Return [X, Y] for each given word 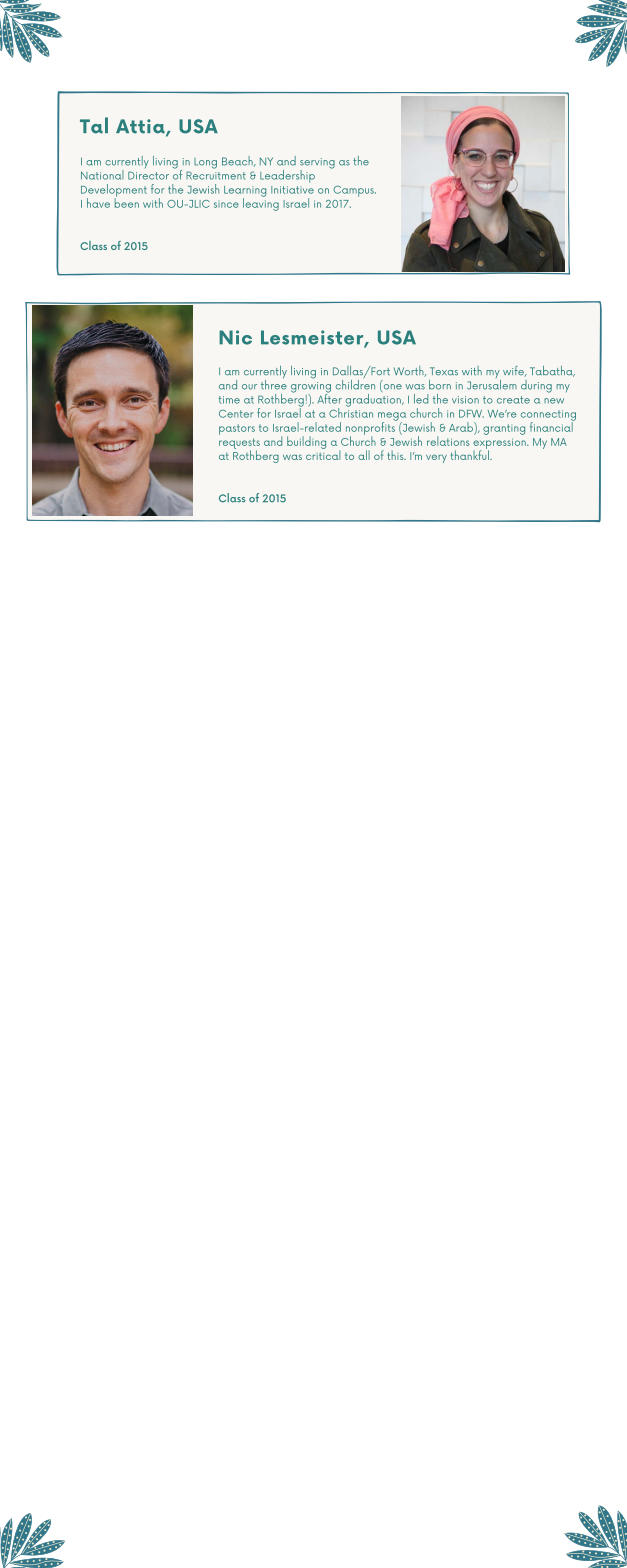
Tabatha [552, 371]
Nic [235, 337]
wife [514, 371]
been [127, 202]
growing [311, 388]
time [229, 400]
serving [317, 164]
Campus [354, 191]
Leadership [287, 176]
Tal [94, 125]
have [98, 203]
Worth [410, 371]
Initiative [292, 190]
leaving [261, 203]
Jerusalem [492, 383]
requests [239, 444]
